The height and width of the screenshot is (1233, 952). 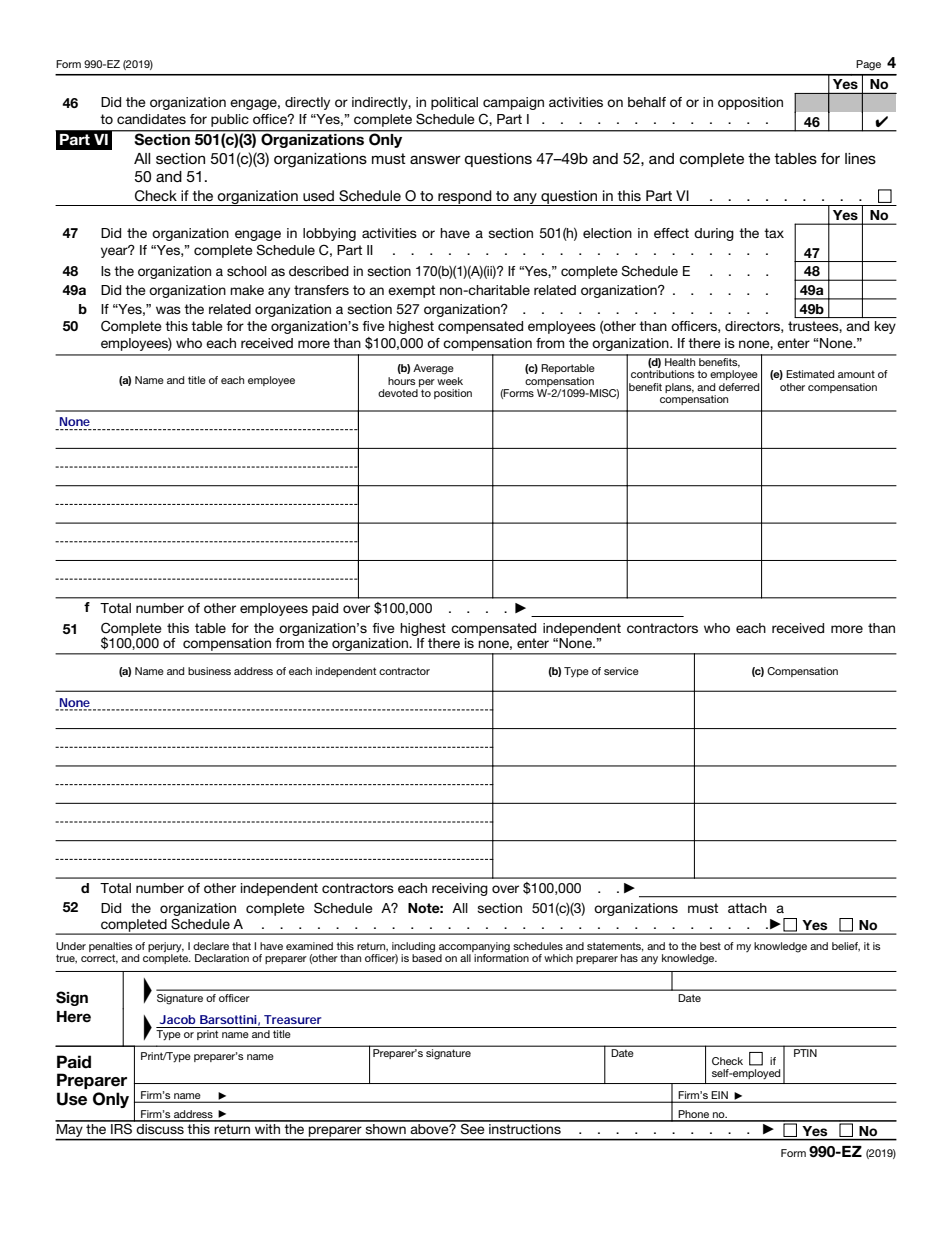 What do you see at coordinates (868, 65) in the screenshot?
I see `Page` at bounding box center [868, 65].
